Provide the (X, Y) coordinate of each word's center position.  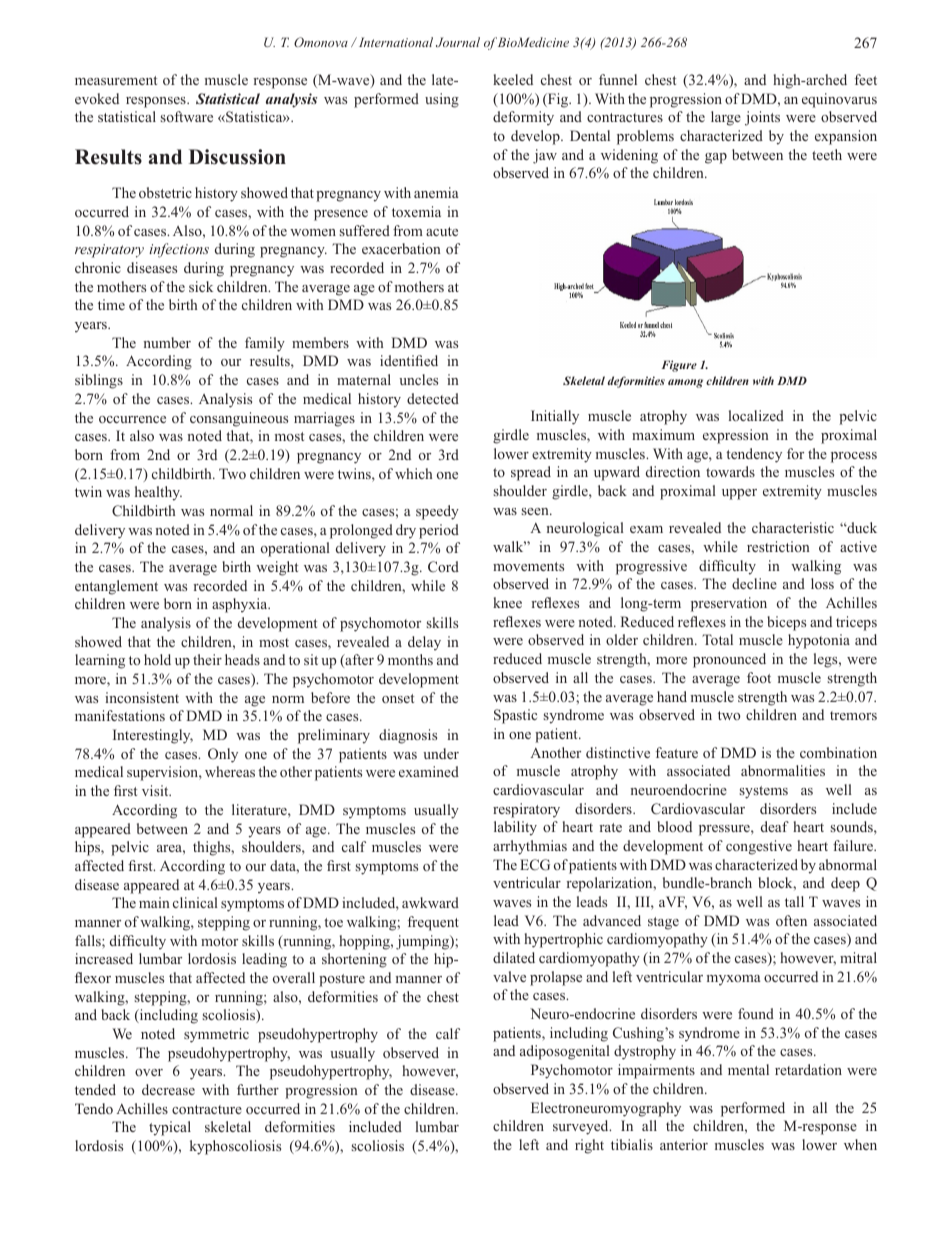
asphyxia (241, 605)
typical (170, 1128)
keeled (513, 79)
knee (507, 602)
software (187, 116)
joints (762, 118)
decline (754, 583)
